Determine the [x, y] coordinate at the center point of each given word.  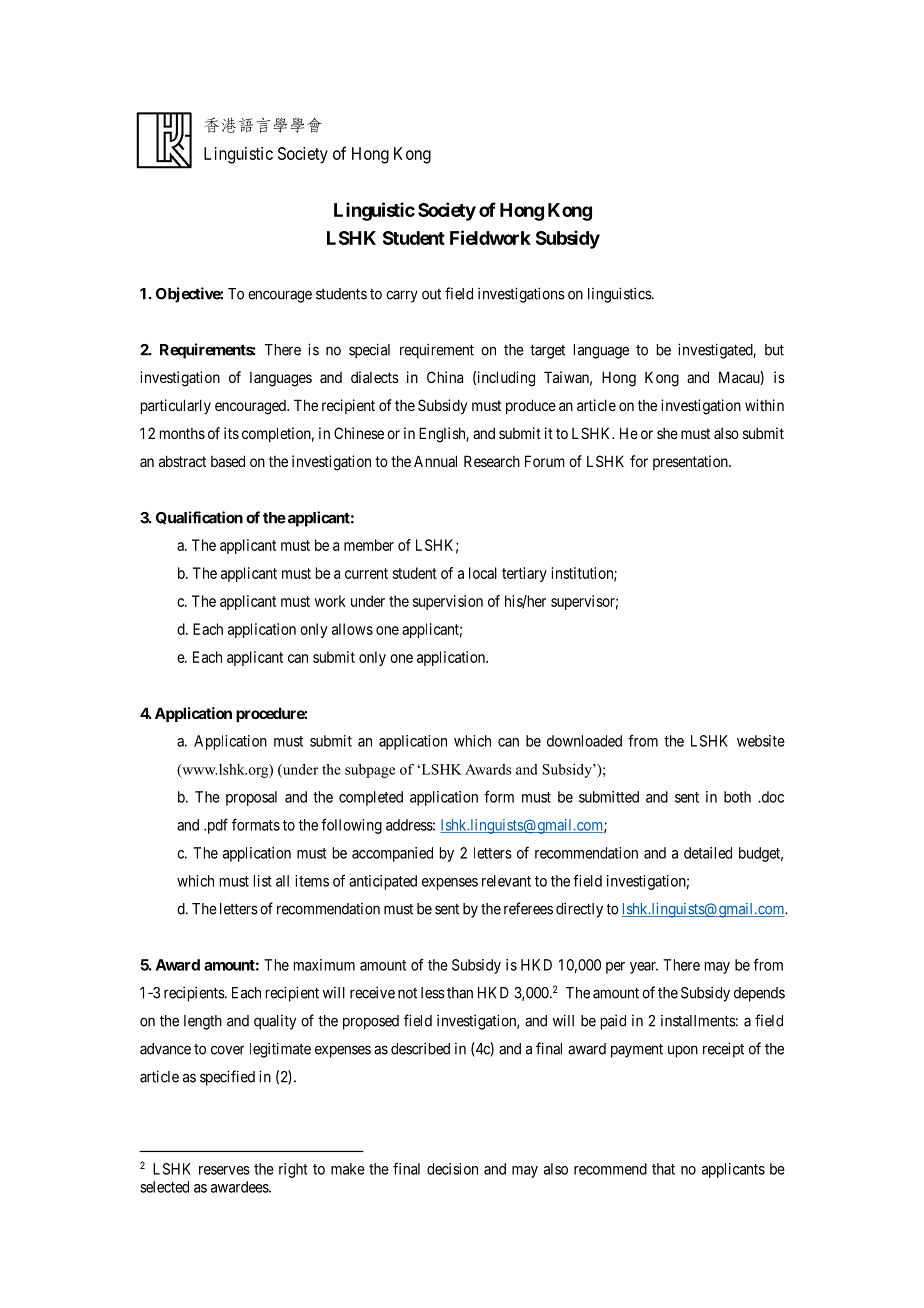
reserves [224, 1170]
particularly [176, 406]
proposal [251, 798]
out [431, 294]
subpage [370, 771]
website [761, 741]
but [774, 350]
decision [452, 1169]
